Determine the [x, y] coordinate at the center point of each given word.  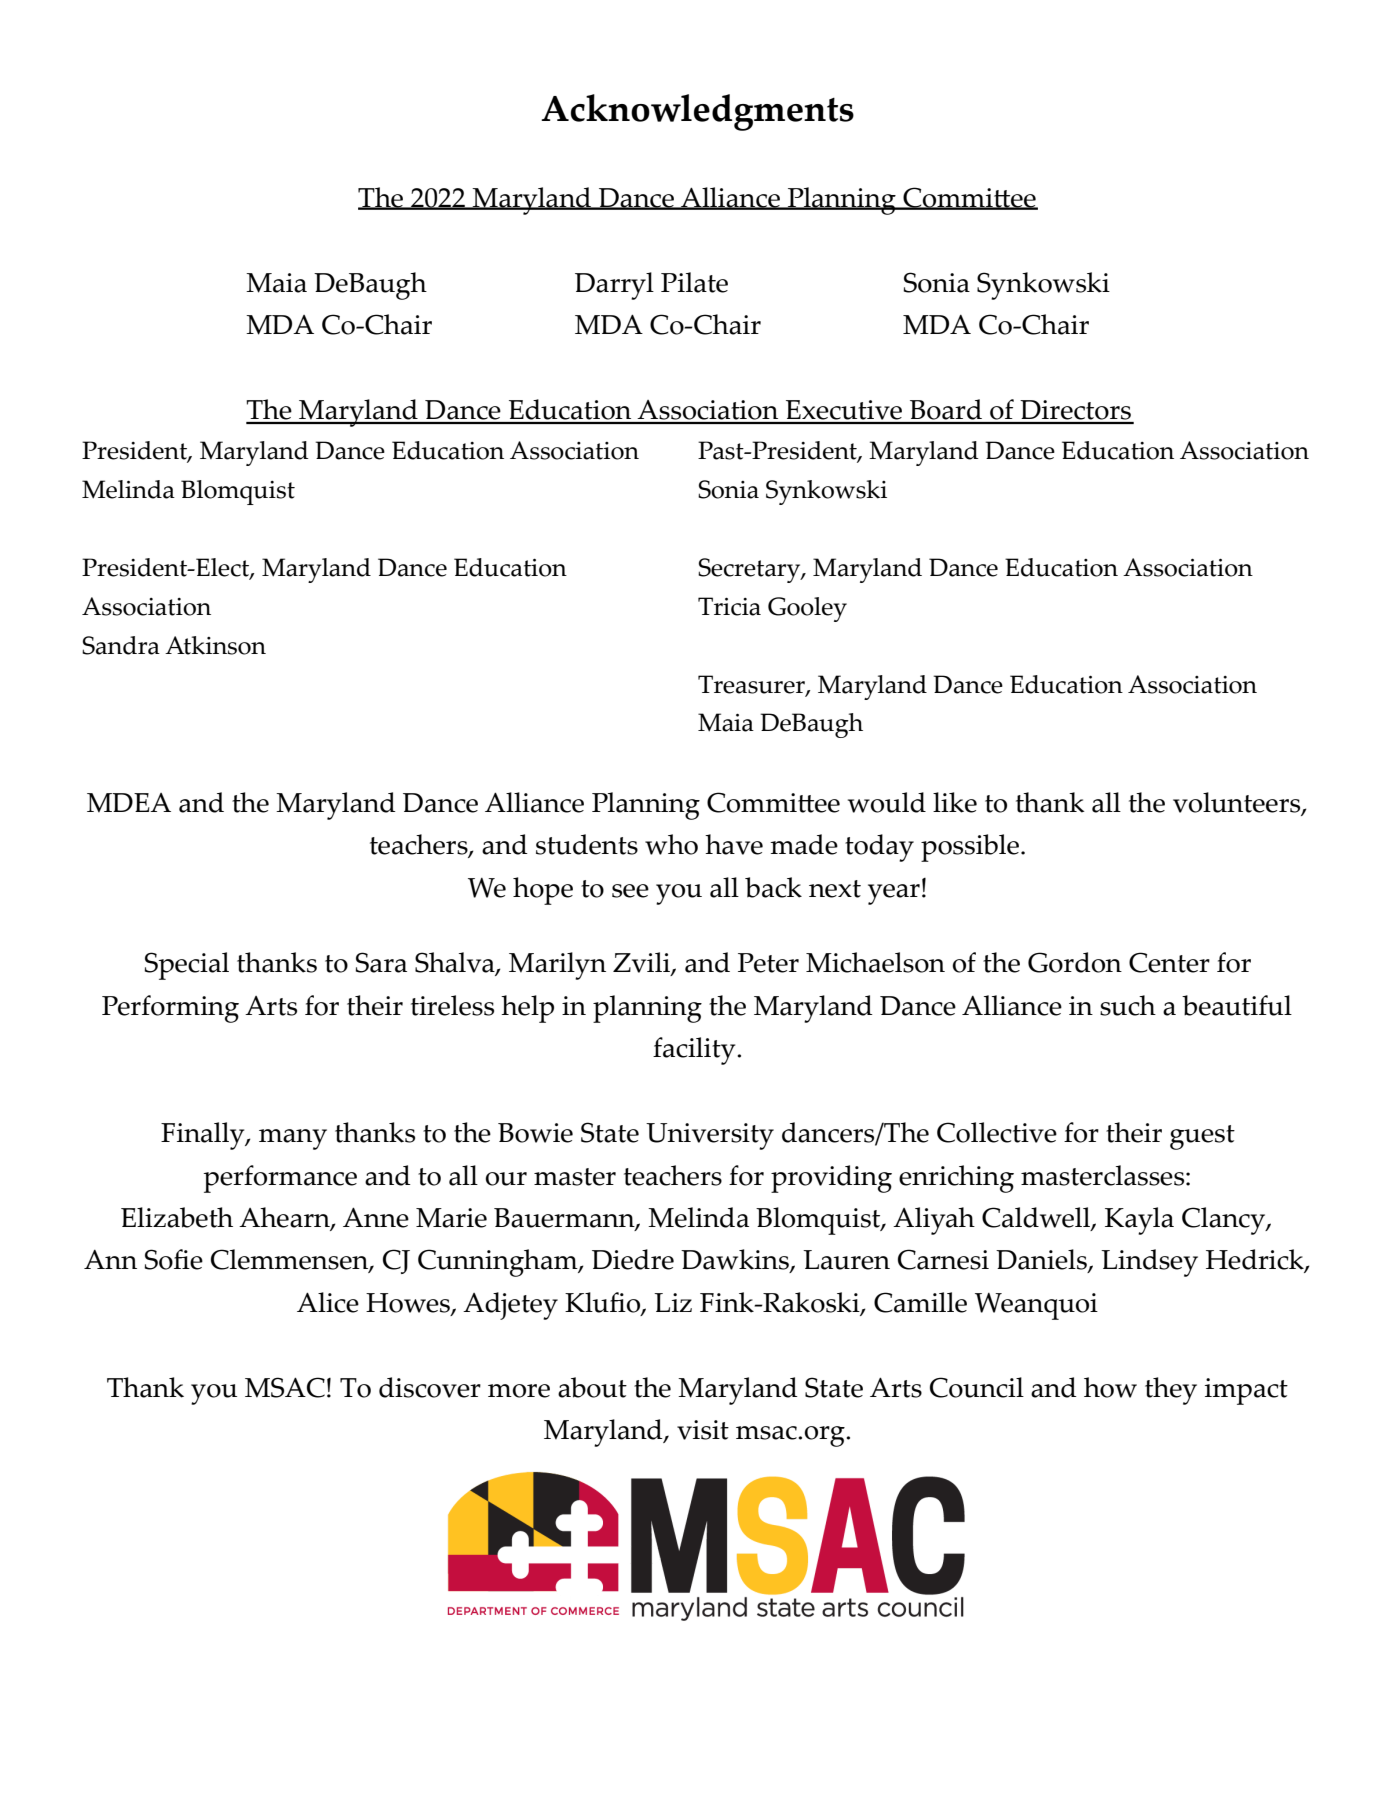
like [955, 802]
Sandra [121, 645]
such [1128, 1005]
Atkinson [215, 645]
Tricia [729, 606]
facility [695, 1051]
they [1171, 1391]
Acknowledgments [697, 112]
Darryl [614, 286]
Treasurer [752, 685]
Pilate [694, 282]
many [293, 1139]
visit [703, 1430]
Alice [328, 1302]
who [671, 844]
